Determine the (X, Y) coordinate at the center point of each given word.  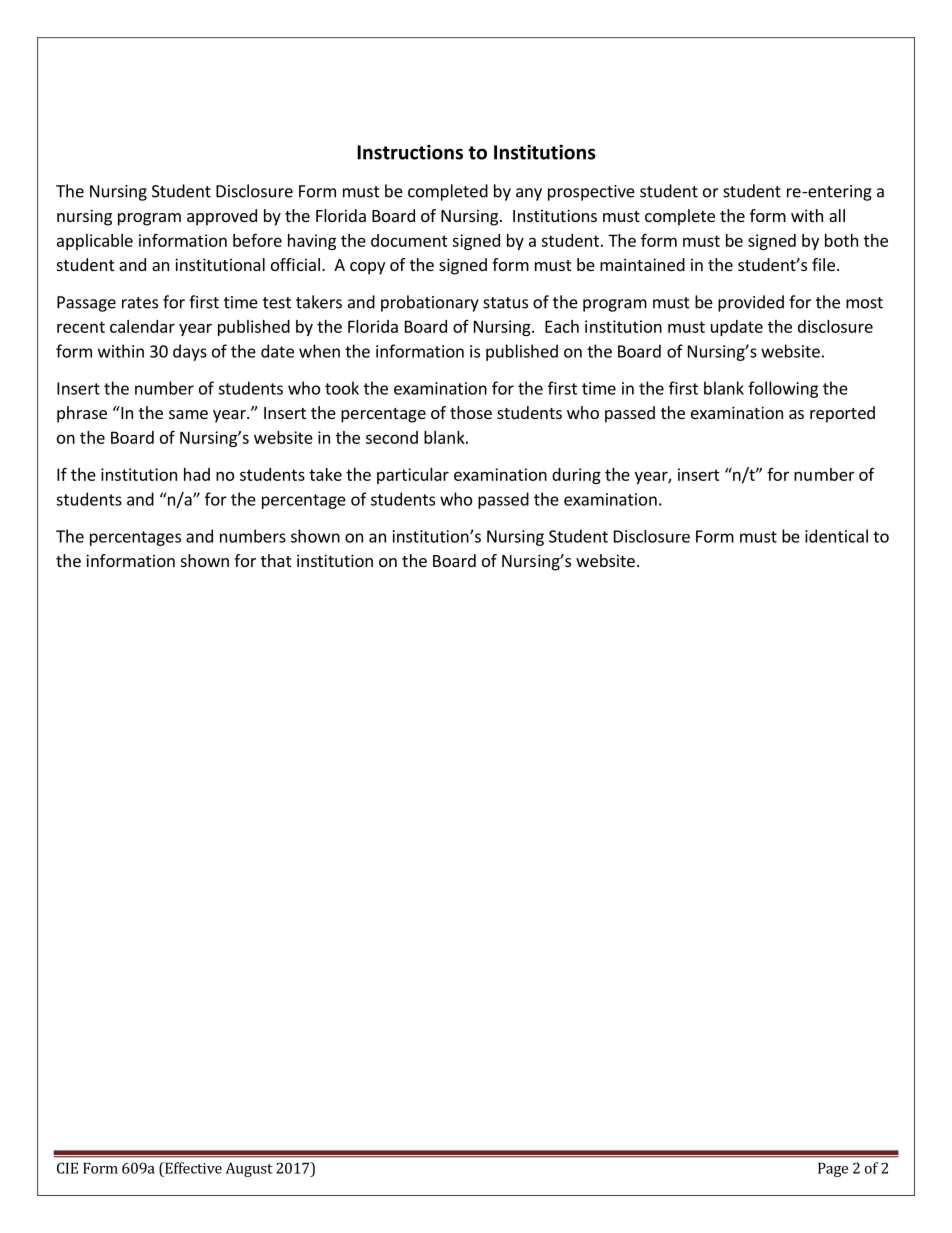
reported (842, 414)
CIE (67, 1168)
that (276, 560)
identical (836, 536)
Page (833, 1170)
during (576, 476)
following (783, 389)
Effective (192, 1168)
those (471, 412)
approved (222, 217)
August (249, 1169)
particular (413, 476)
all (837, 215)
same (188, 414)
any (529, 194)
